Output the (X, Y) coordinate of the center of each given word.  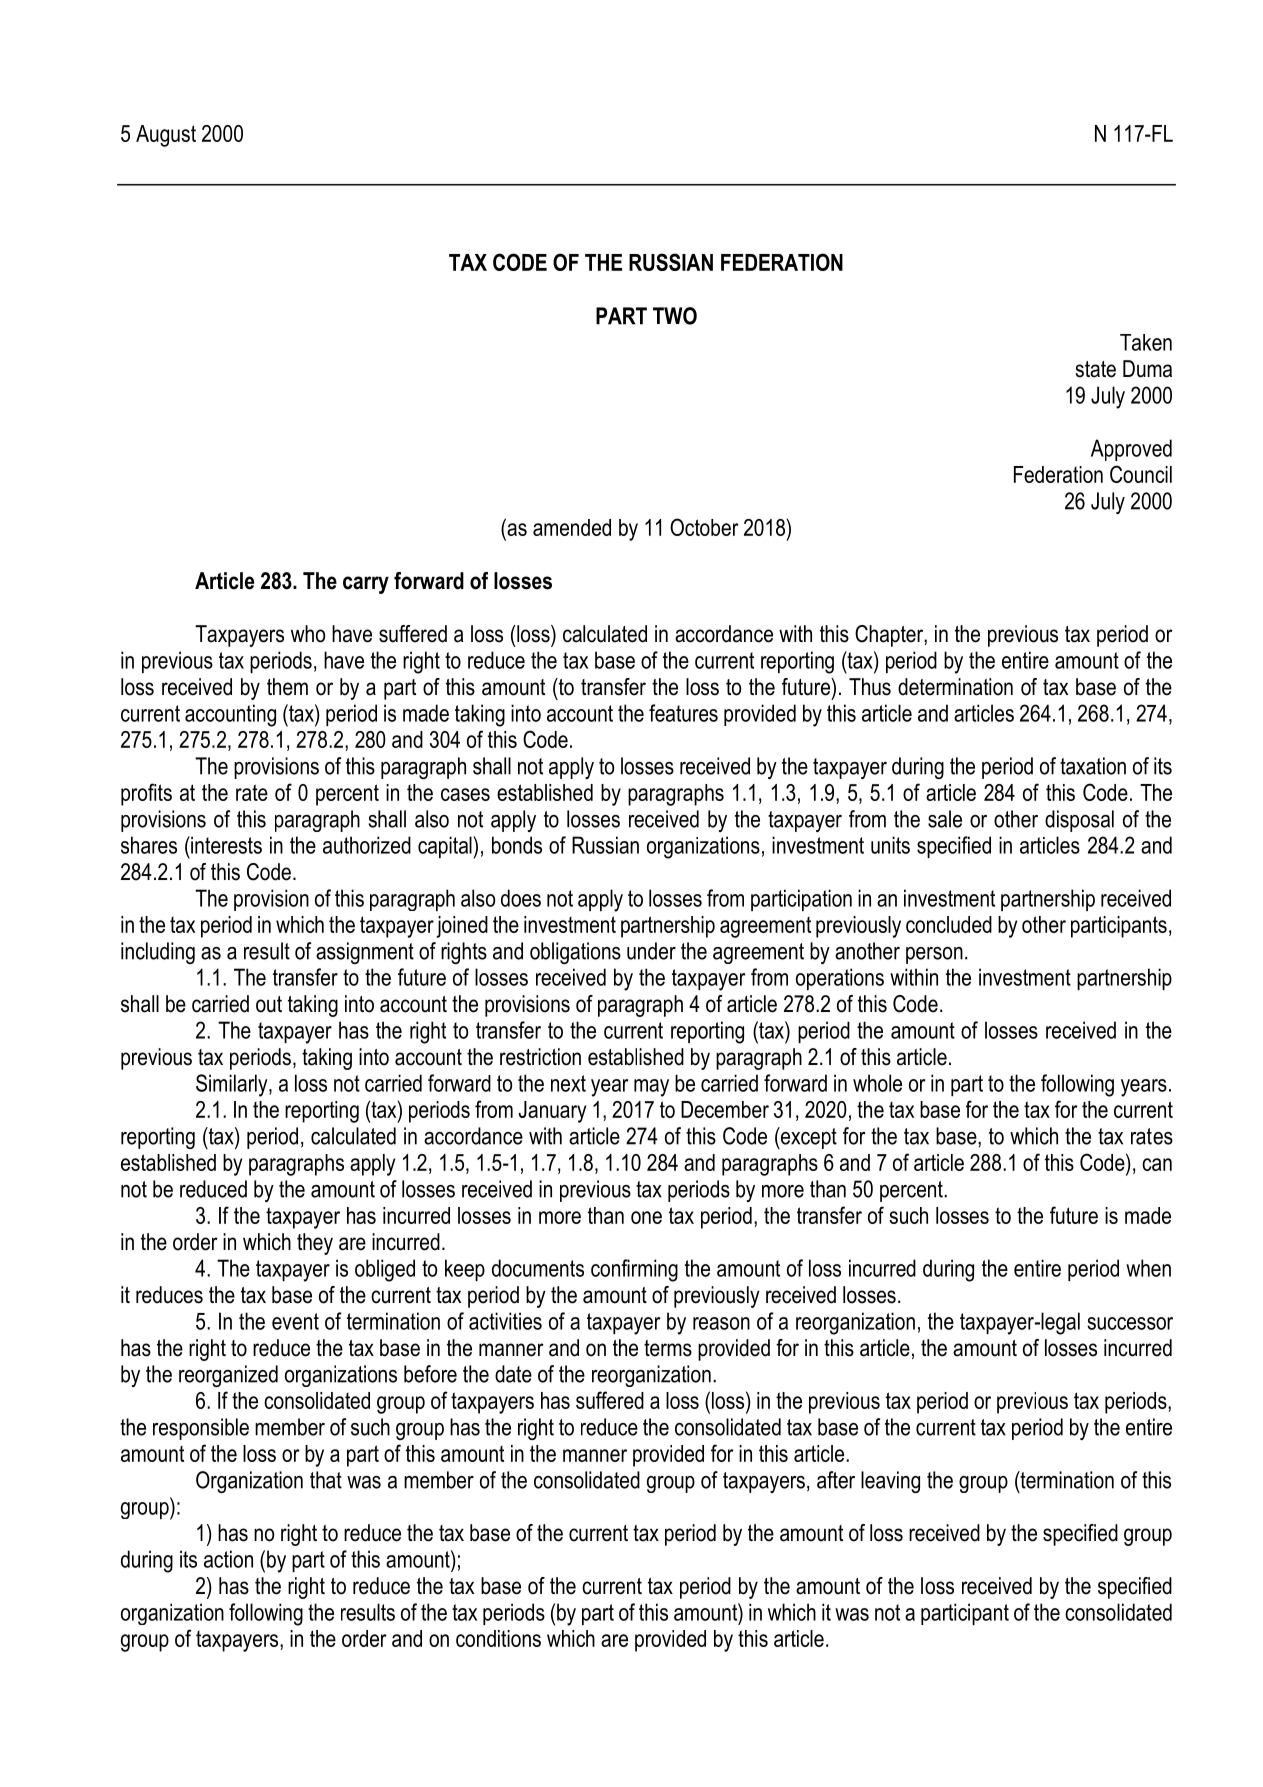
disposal (1079, 821)
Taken (1146, 342)
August (166, 136)
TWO (675, 316)
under (651, 951)
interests (225, 845)
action (228, 1559)
